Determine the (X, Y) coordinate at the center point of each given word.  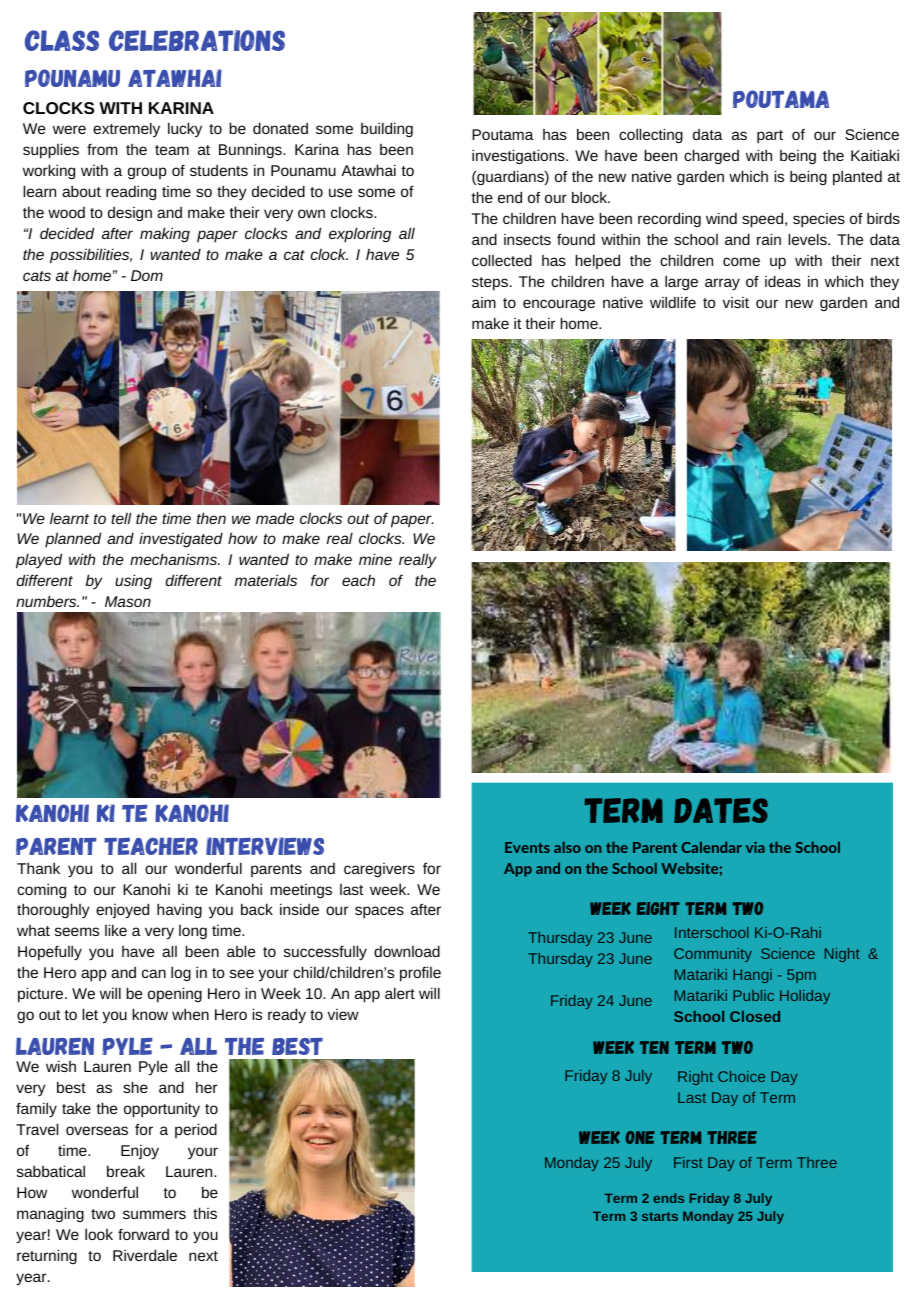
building (387, 129)
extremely (126, 129)
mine (375, 559)
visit (735, 302)
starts (660, 1216)
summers (154, 1214)
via (755, 847)
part (770, 136)
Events (527, 847)
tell (121, 518)
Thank (38, 868)
